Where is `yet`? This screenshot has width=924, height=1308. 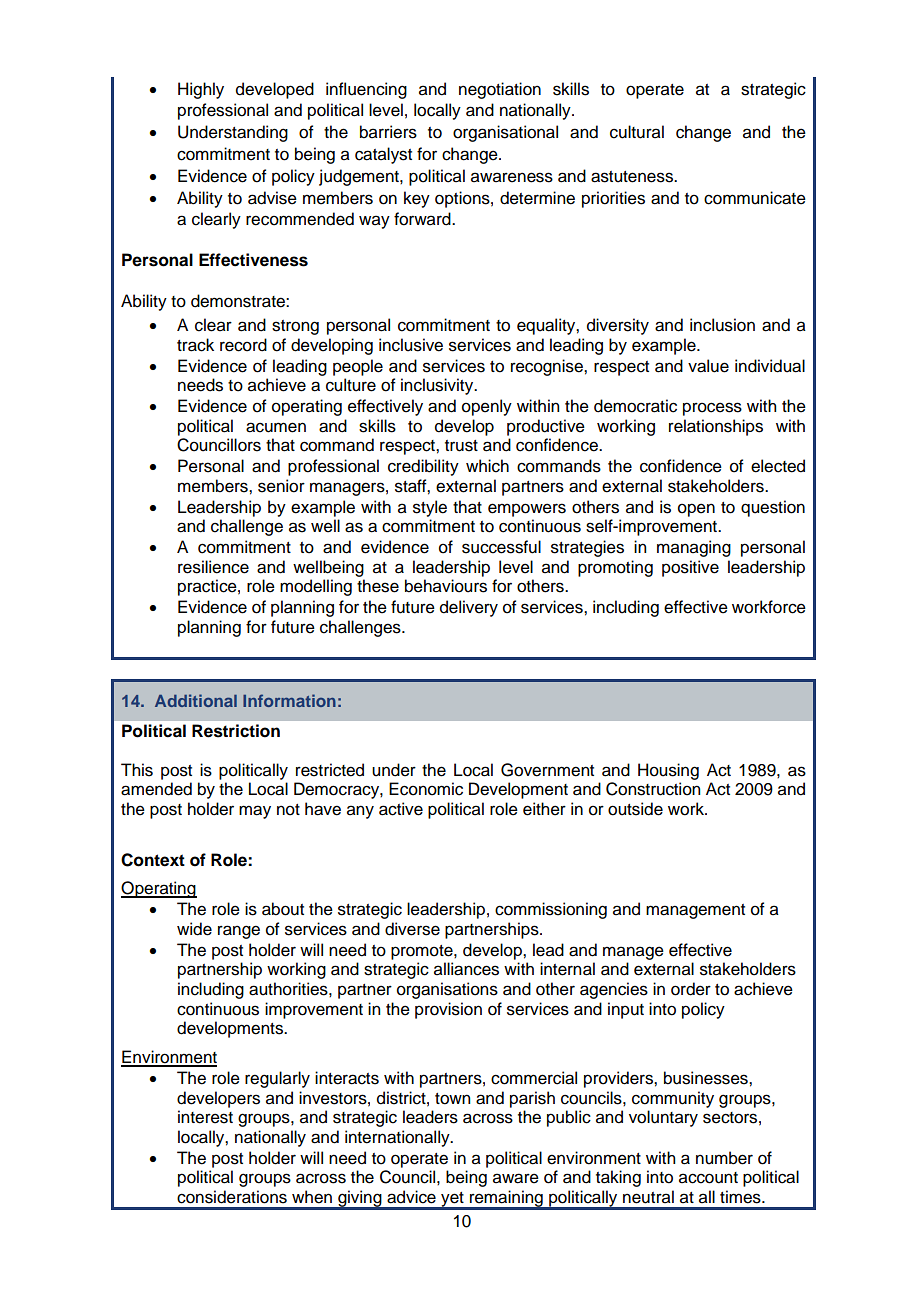
yet is located at coordinates (452, 1200).
